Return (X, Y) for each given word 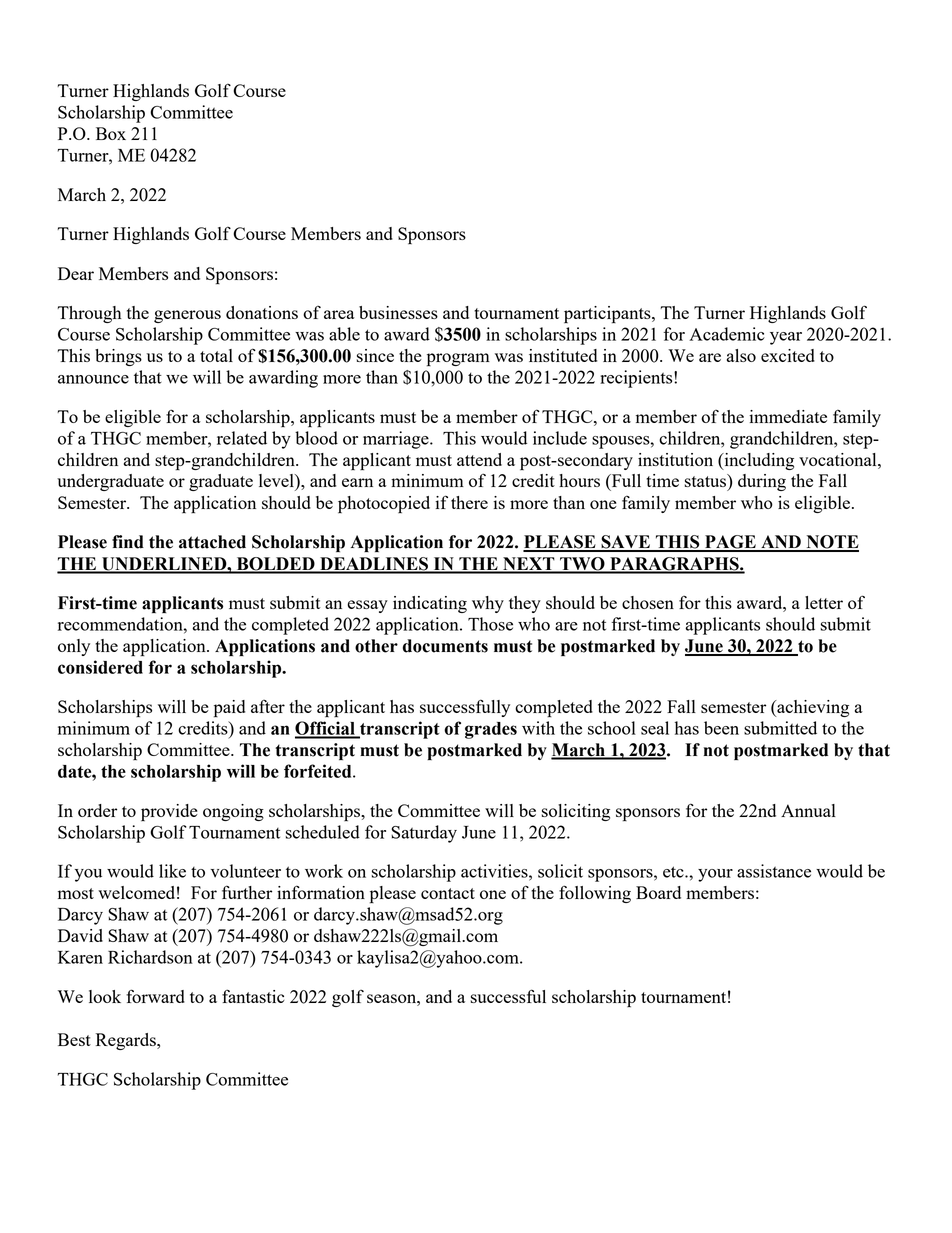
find (128, 542)
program (458, 360)
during (762, 482)
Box (111, 133)
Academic (727, 334)
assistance (774, 871)
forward (155, 996)
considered (100, 667)
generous (187, 316)
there (469, 502)
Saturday (424, 834)
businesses (398, 312)
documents (445, 646)
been (721, 728)
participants (608, 315)
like (172, 871)
